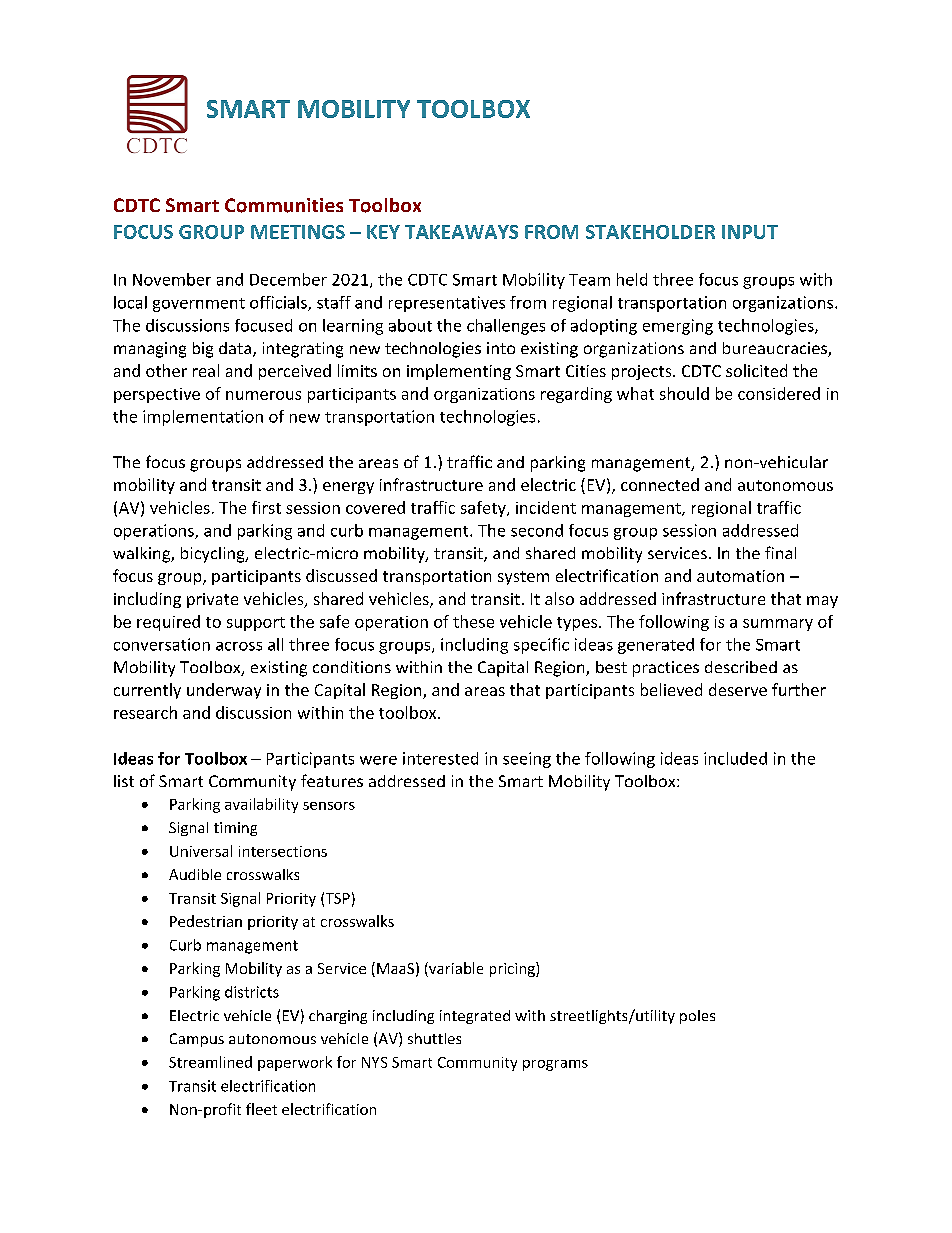 The height and width of the document is (1233, 952). I want to click on final, so click(780, 552).
